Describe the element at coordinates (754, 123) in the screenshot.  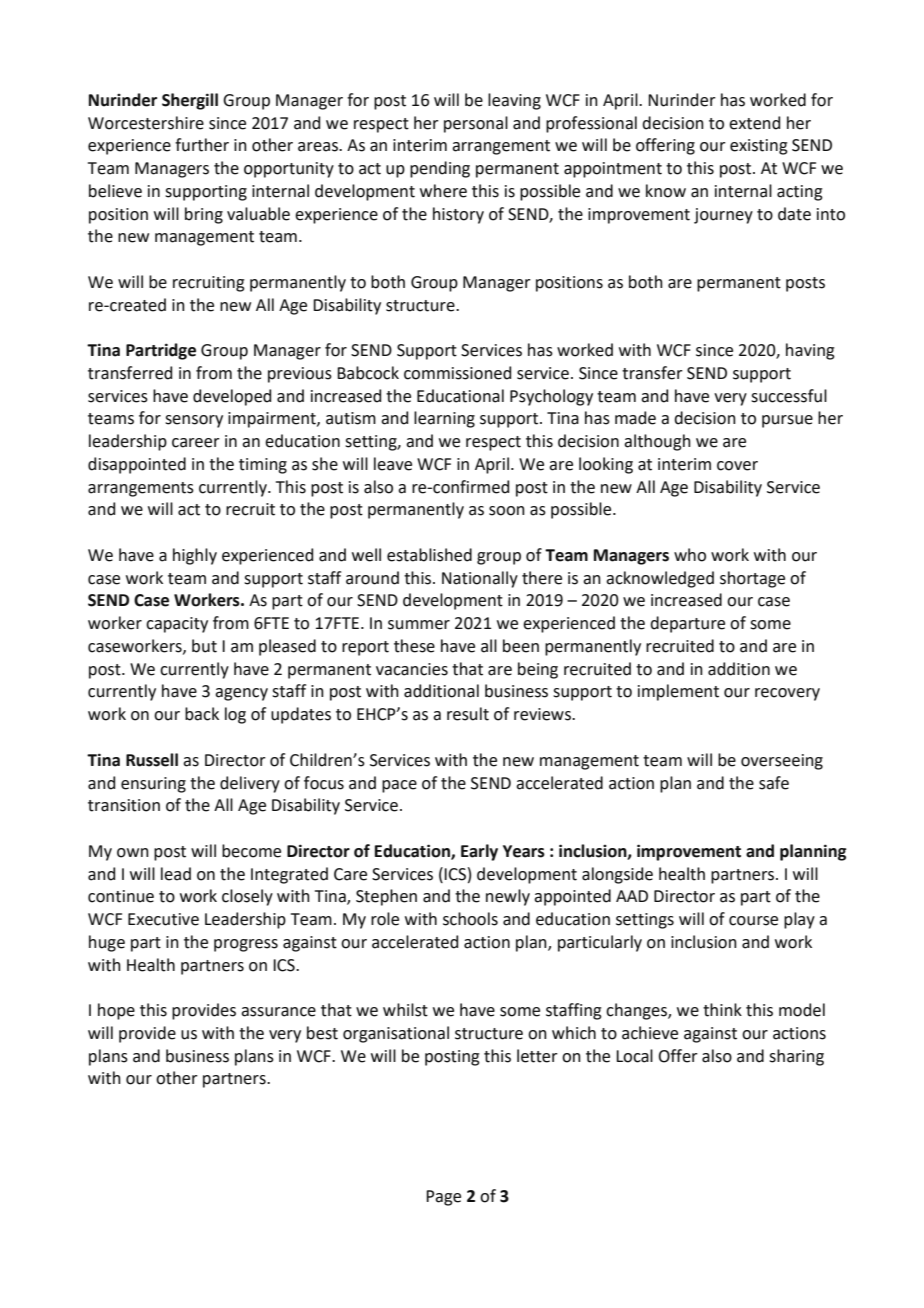
I see `extend` at that location.
